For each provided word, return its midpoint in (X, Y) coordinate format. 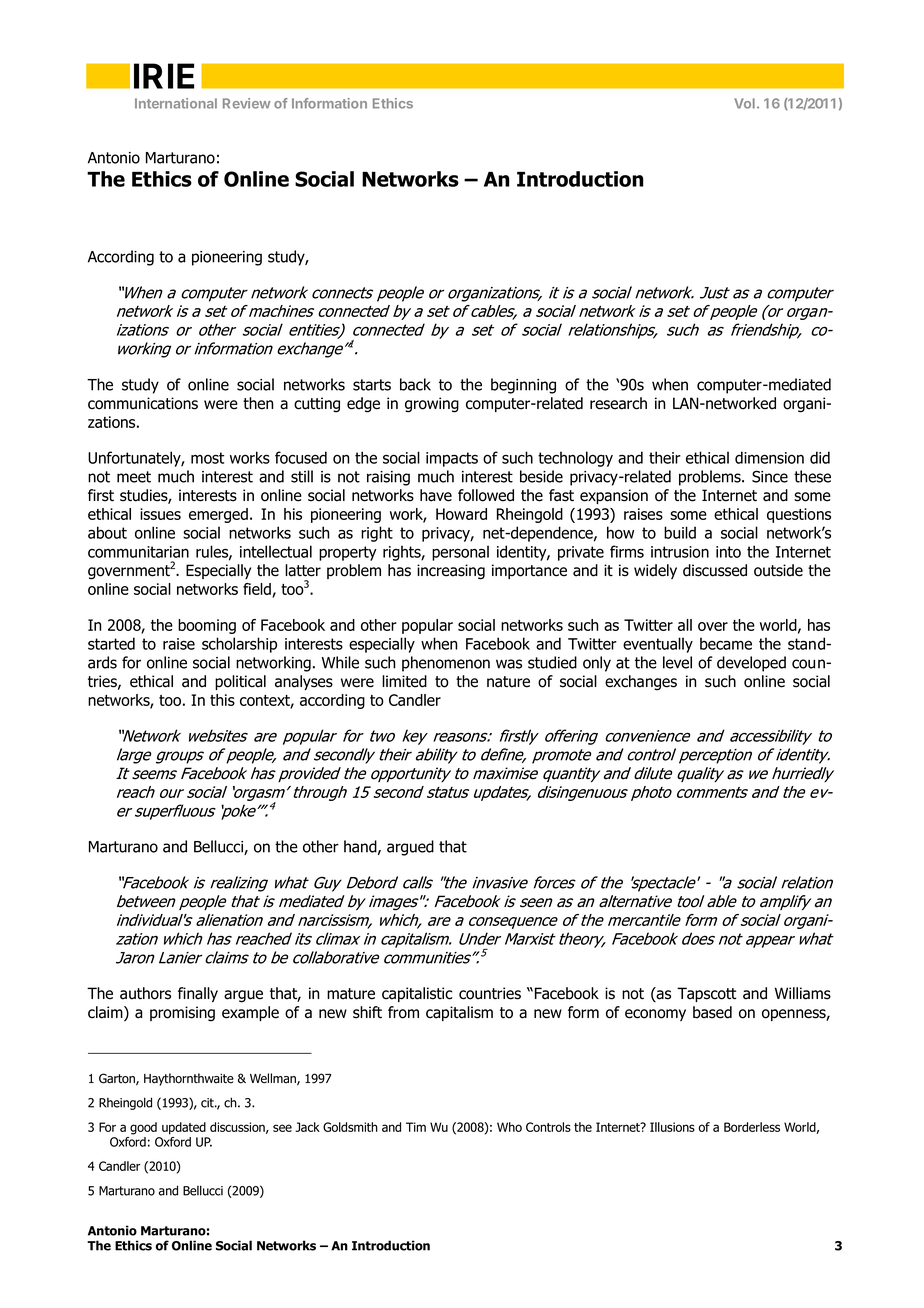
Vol (744, 103)
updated (184, 1128)
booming (207, 626)
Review (246, 103)
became (726, 643)
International (176, 103)
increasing (451, 572)
